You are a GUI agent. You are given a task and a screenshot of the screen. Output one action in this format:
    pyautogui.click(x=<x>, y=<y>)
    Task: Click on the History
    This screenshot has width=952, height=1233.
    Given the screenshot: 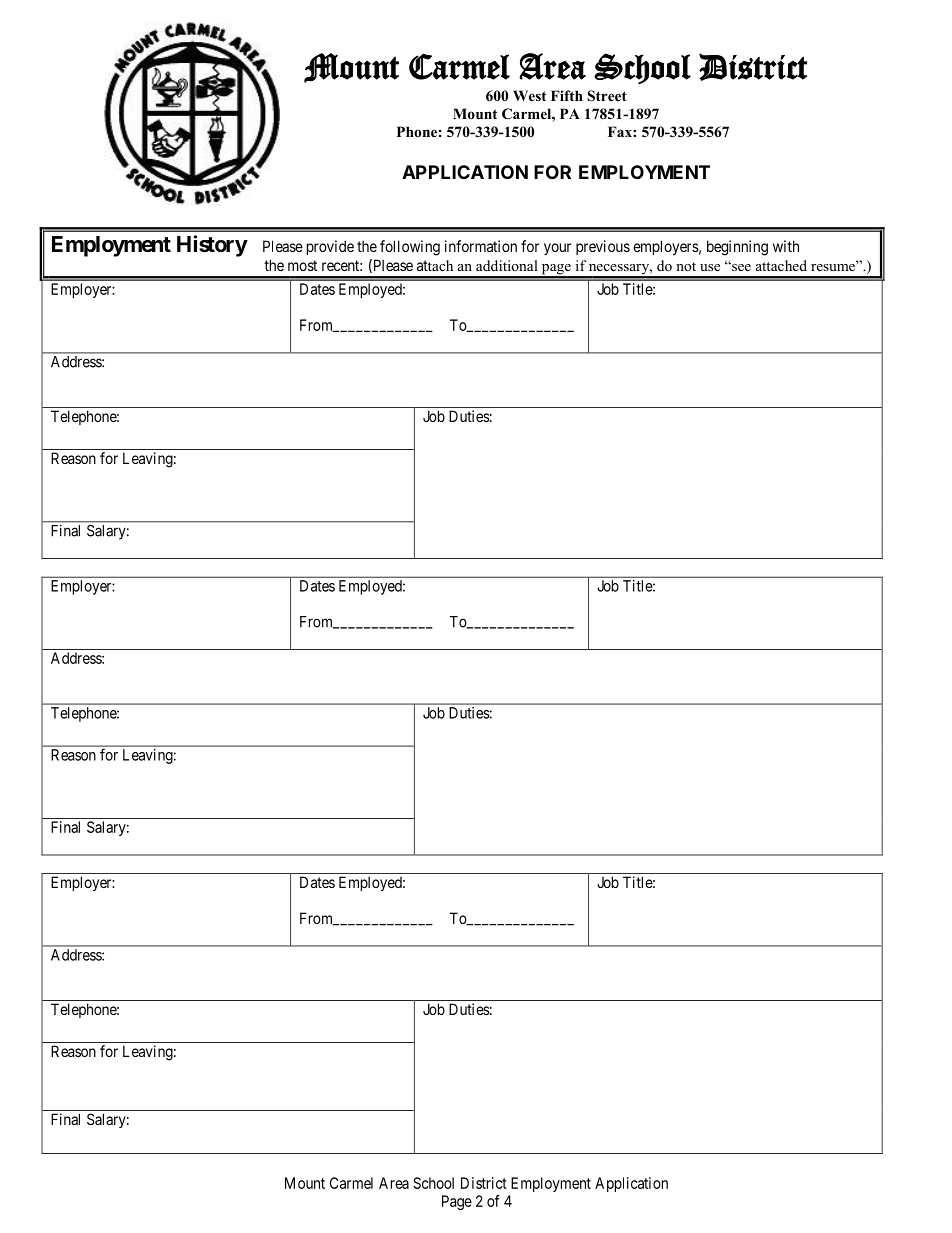 What is the action you would take?
    pyautogui.click(x=212, y=246)
